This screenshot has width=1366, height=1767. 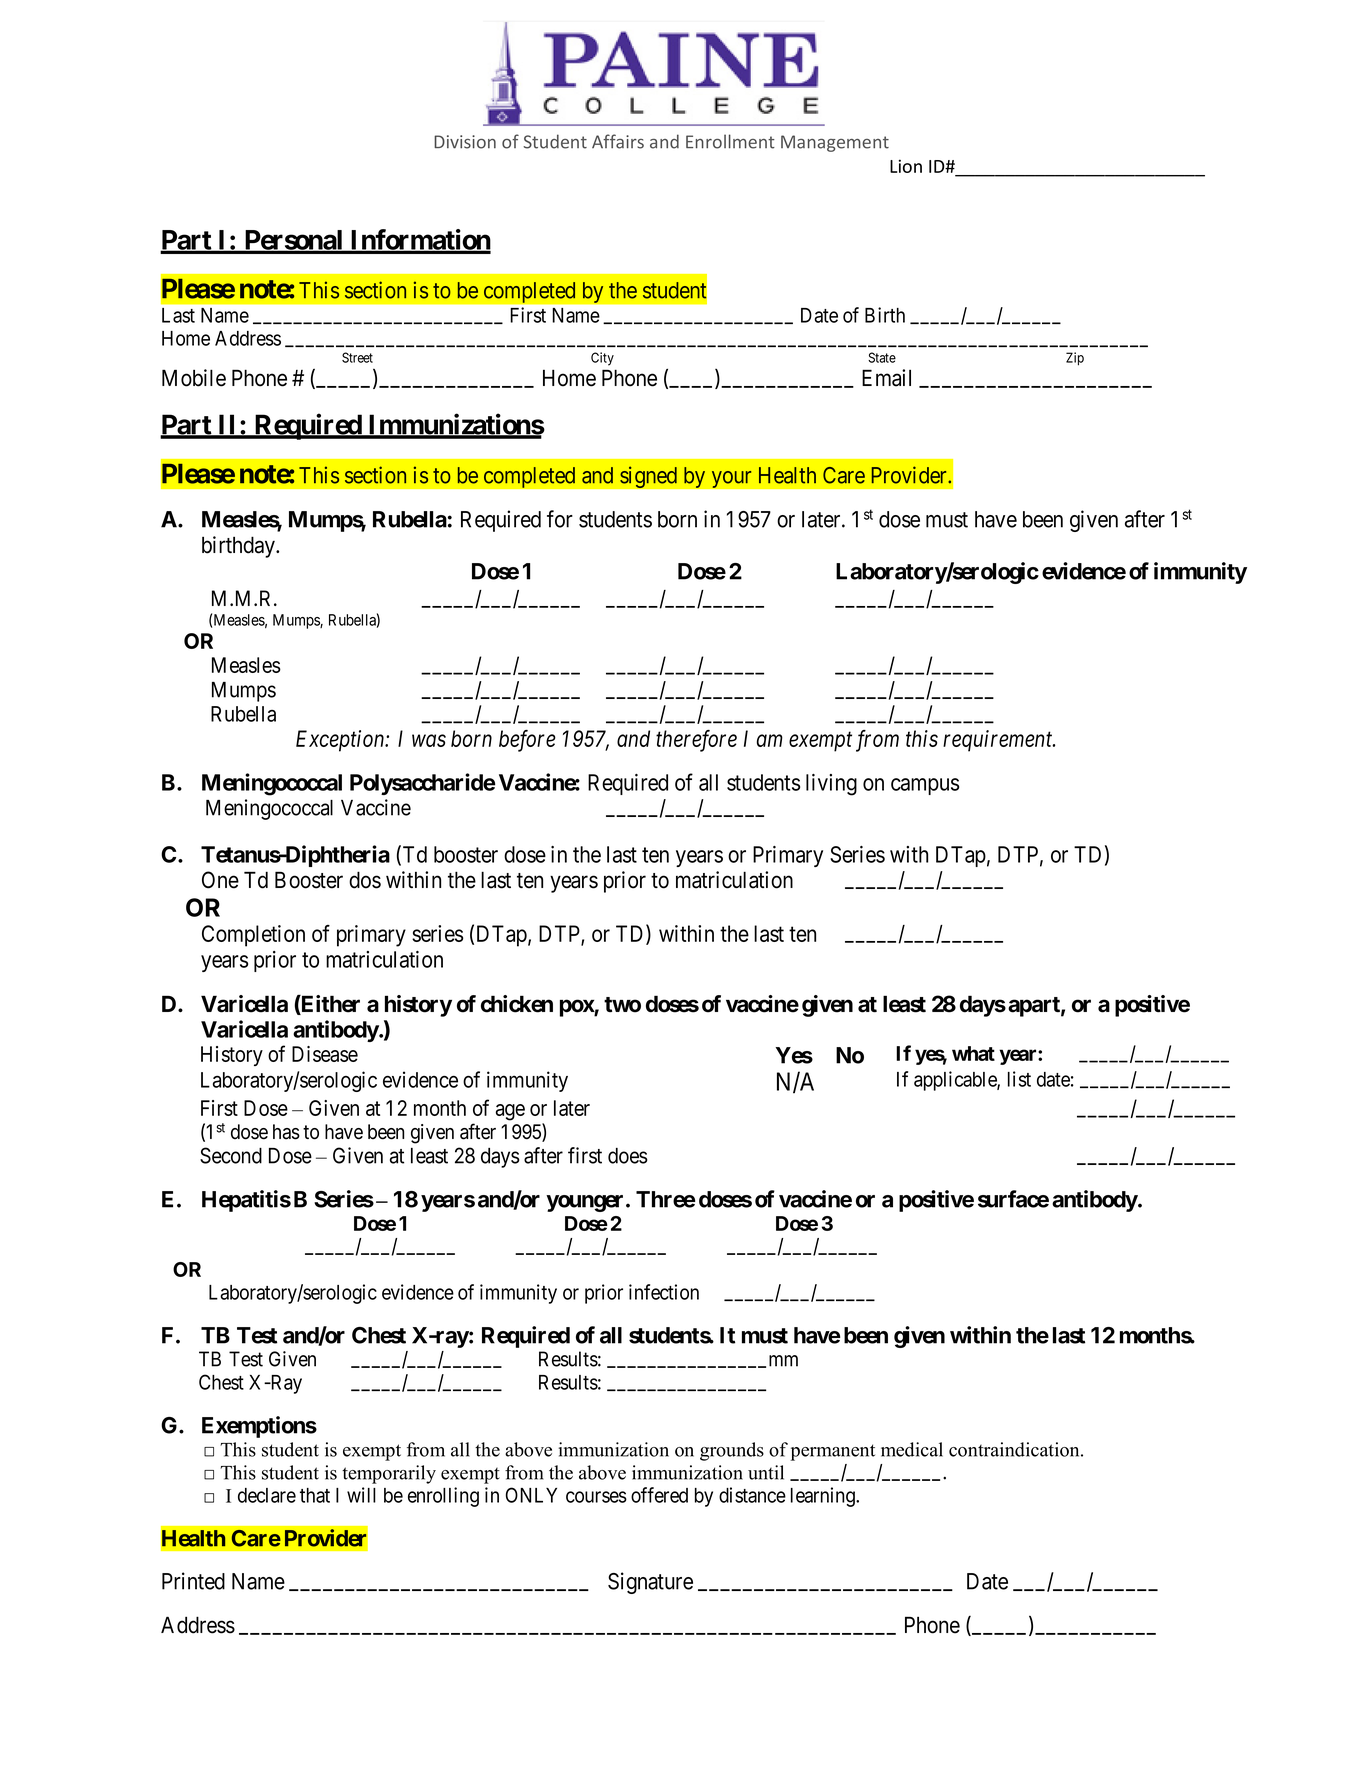 What do you see at coordinates (315, 1495) in the screenshot?
I see `that` at bounding box center [315, 1495].
